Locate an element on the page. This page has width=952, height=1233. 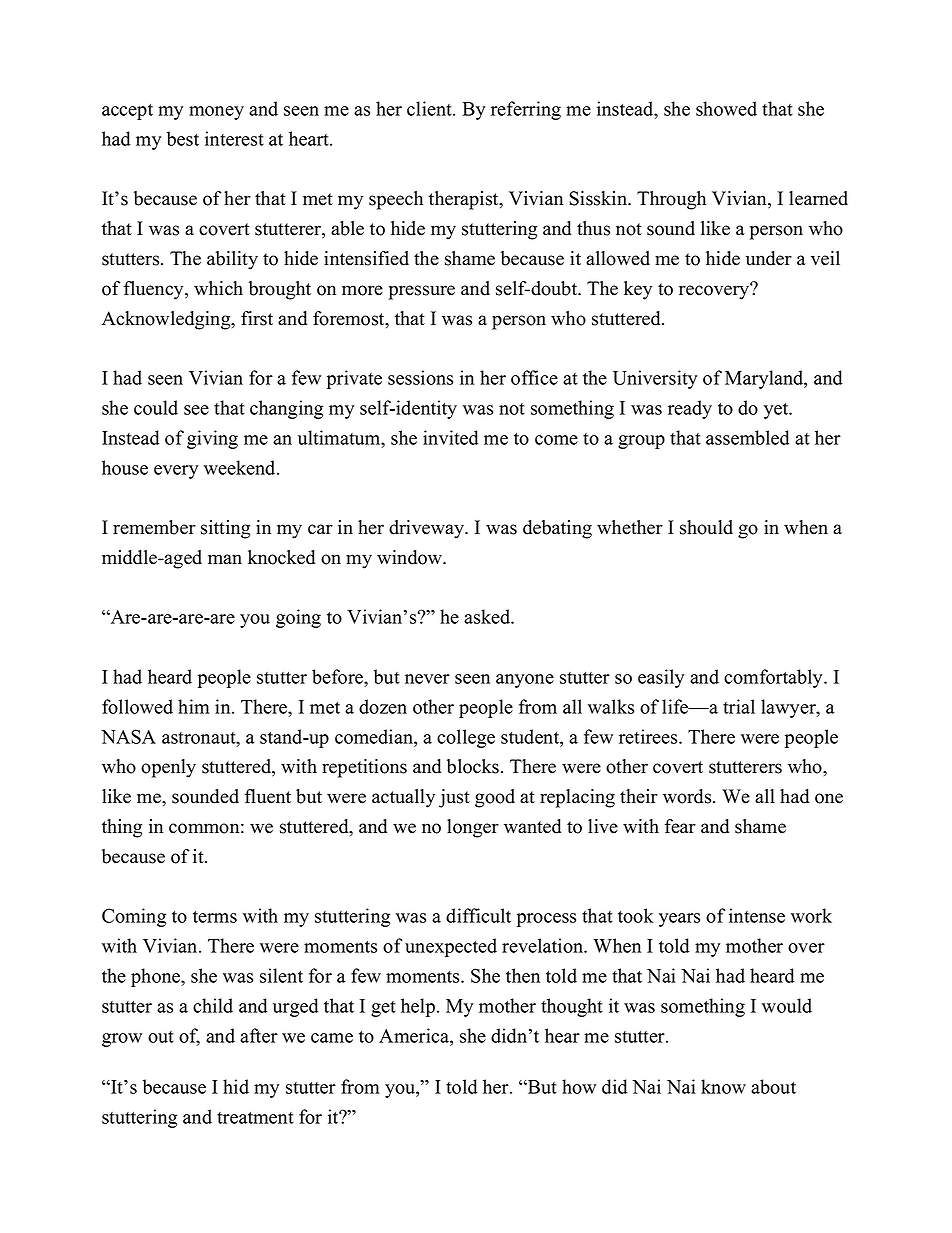
asked is located at coordinates (488, 616).
